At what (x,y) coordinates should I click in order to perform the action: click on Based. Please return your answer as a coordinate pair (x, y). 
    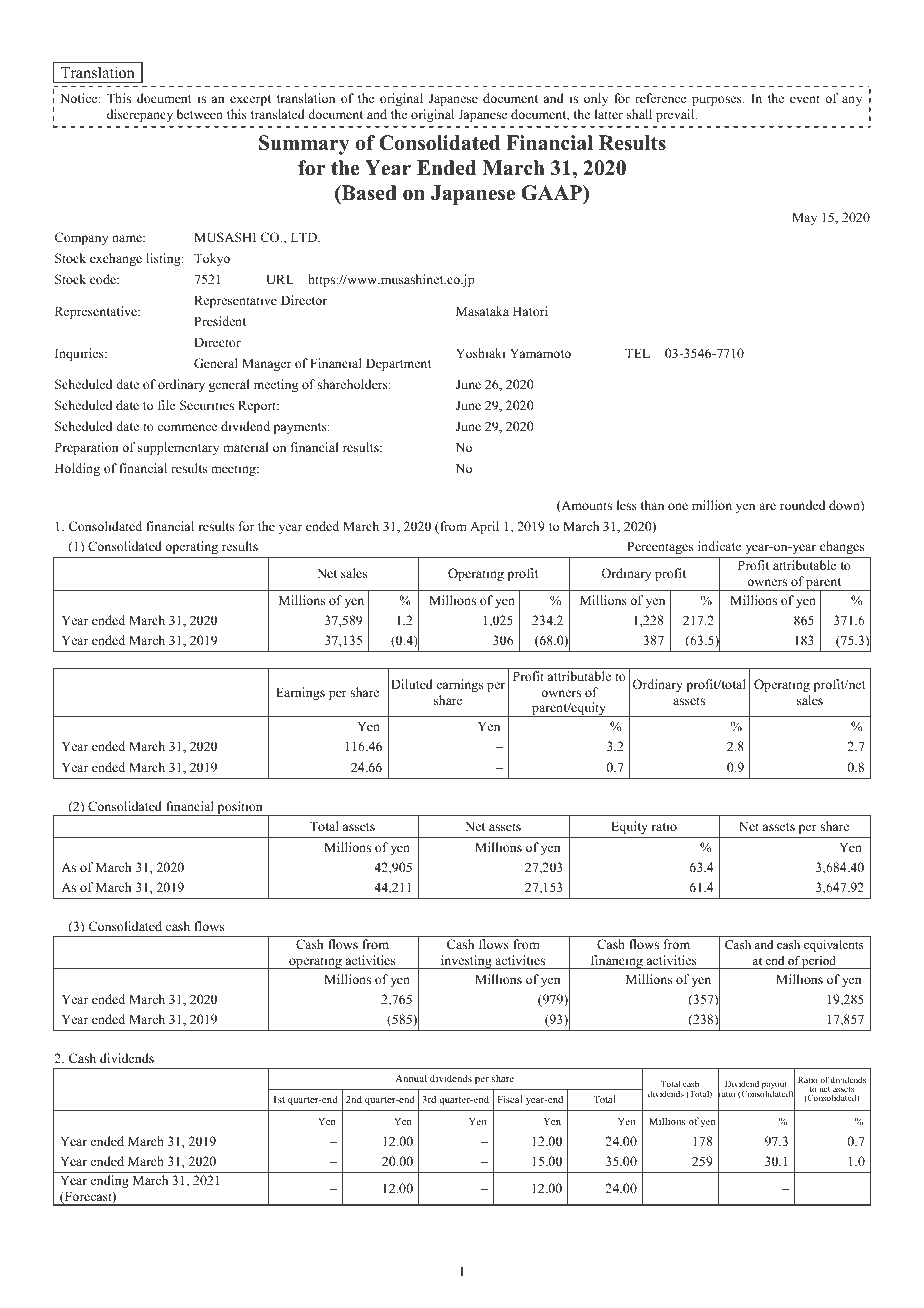
    Looking at the image, I should click on (368, 193).
